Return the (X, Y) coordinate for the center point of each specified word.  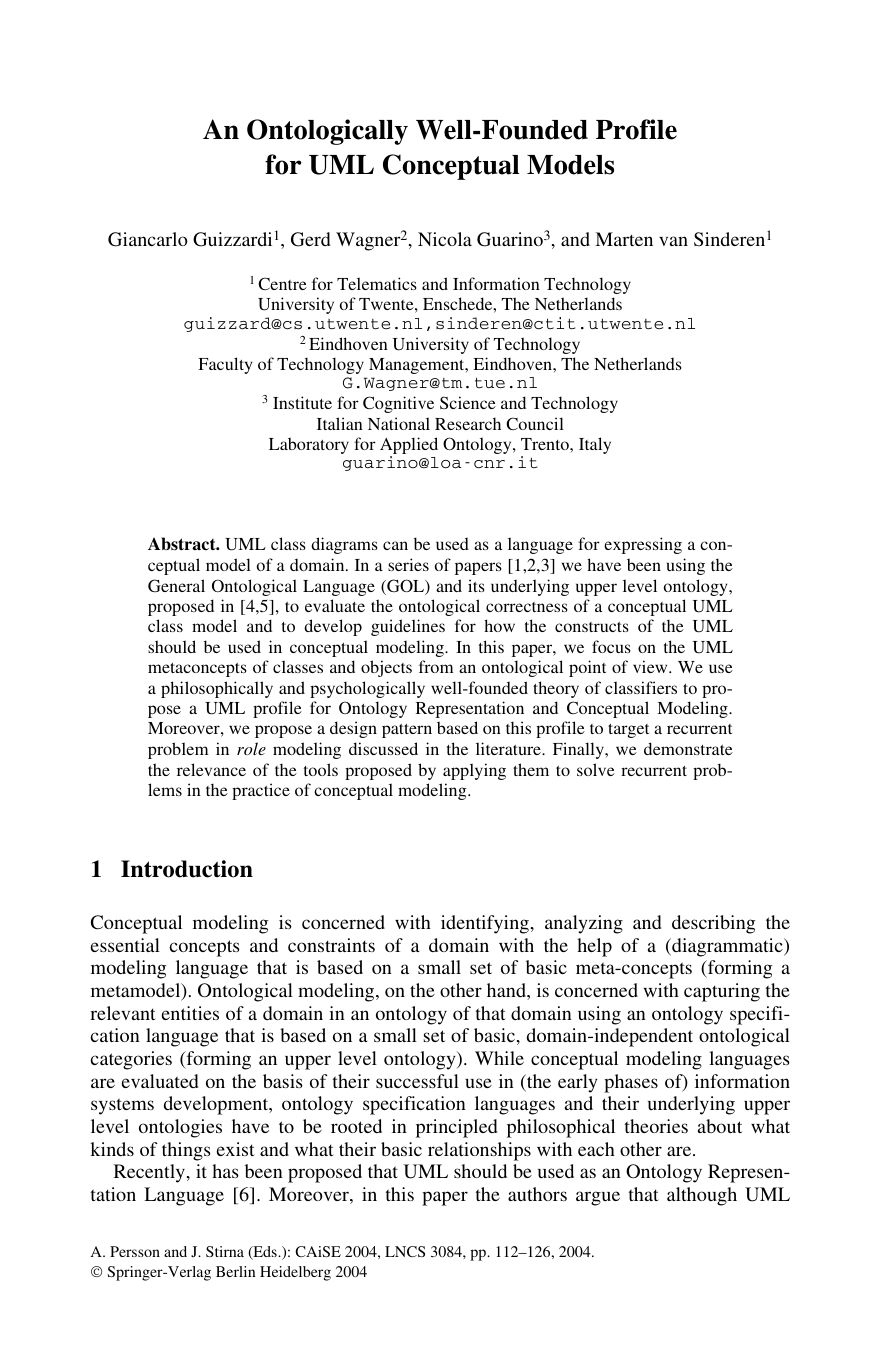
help (594, 947)
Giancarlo (148, 239)
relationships (479, 1151)
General (176, 585)
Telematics (377, 283)
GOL (406, 587)
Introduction (187, 869)
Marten (624, 239)
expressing (643, 545)
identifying (485, 924)
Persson (135, 1251)
